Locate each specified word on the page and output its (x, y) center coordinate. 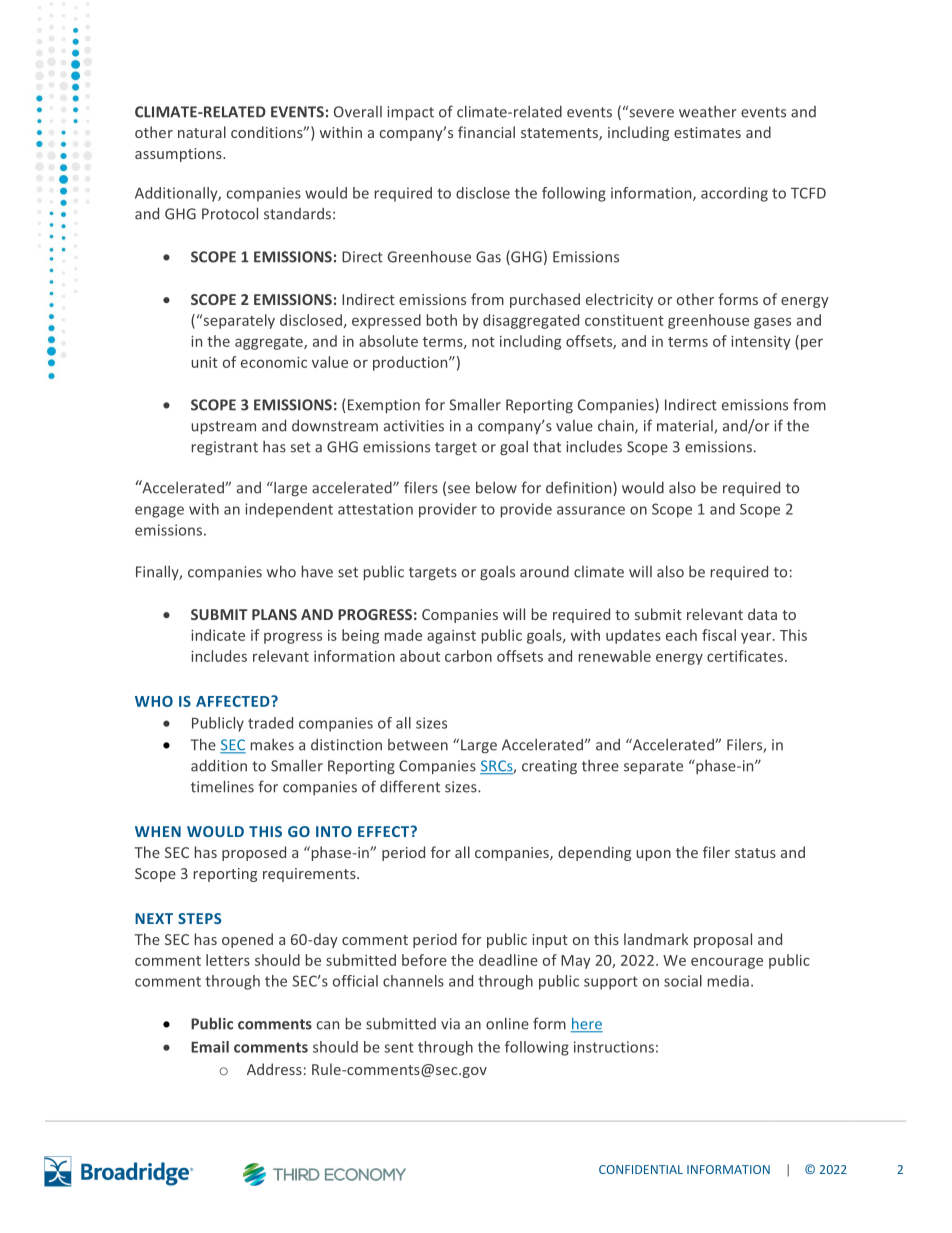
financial (486, 132)
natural (202, 132)
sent (399, 1047)
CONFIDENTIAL (641, 1169)
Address (274, 1069)
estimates (707, 132)
